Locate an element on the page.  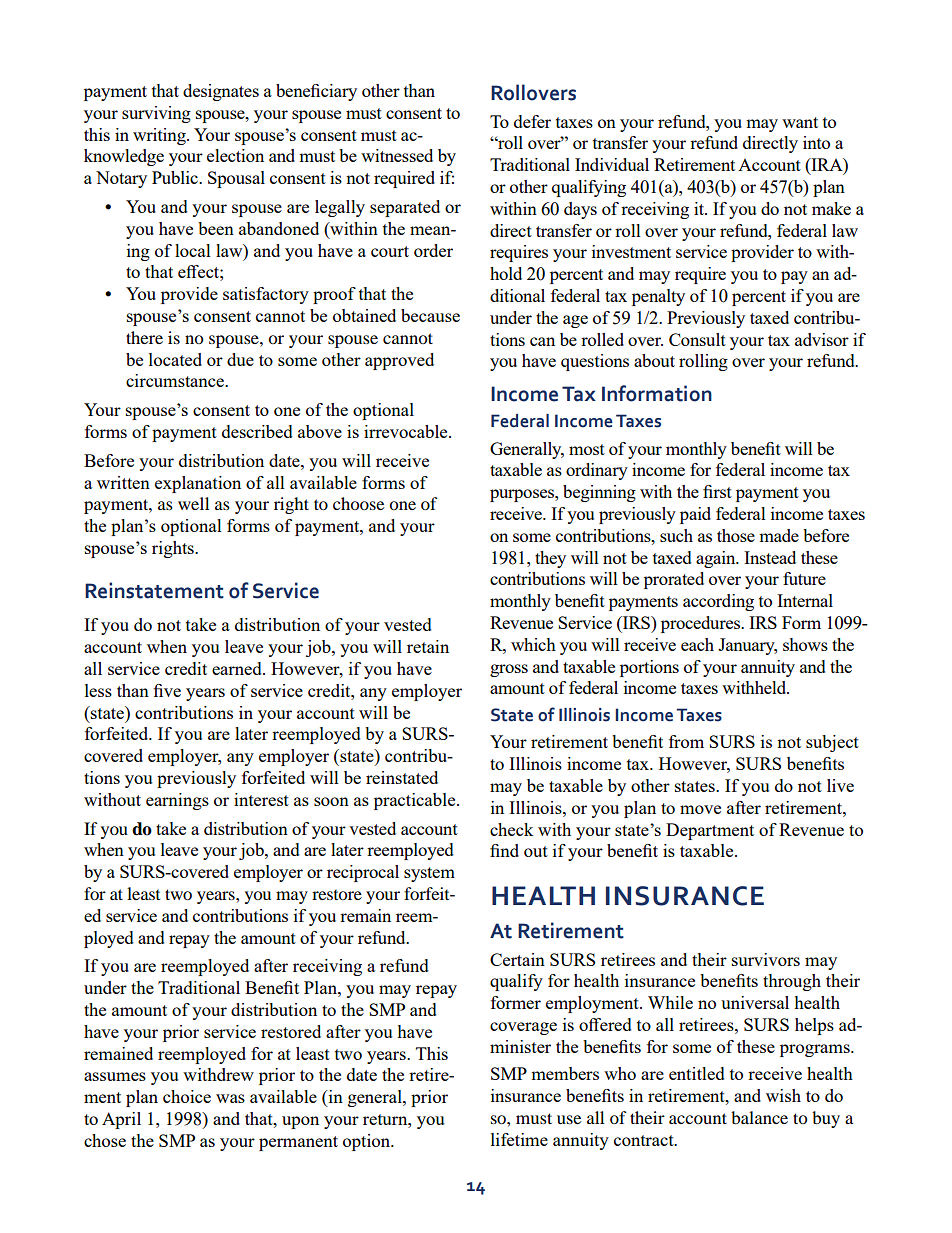
five is located at coordinates (167, 690).
